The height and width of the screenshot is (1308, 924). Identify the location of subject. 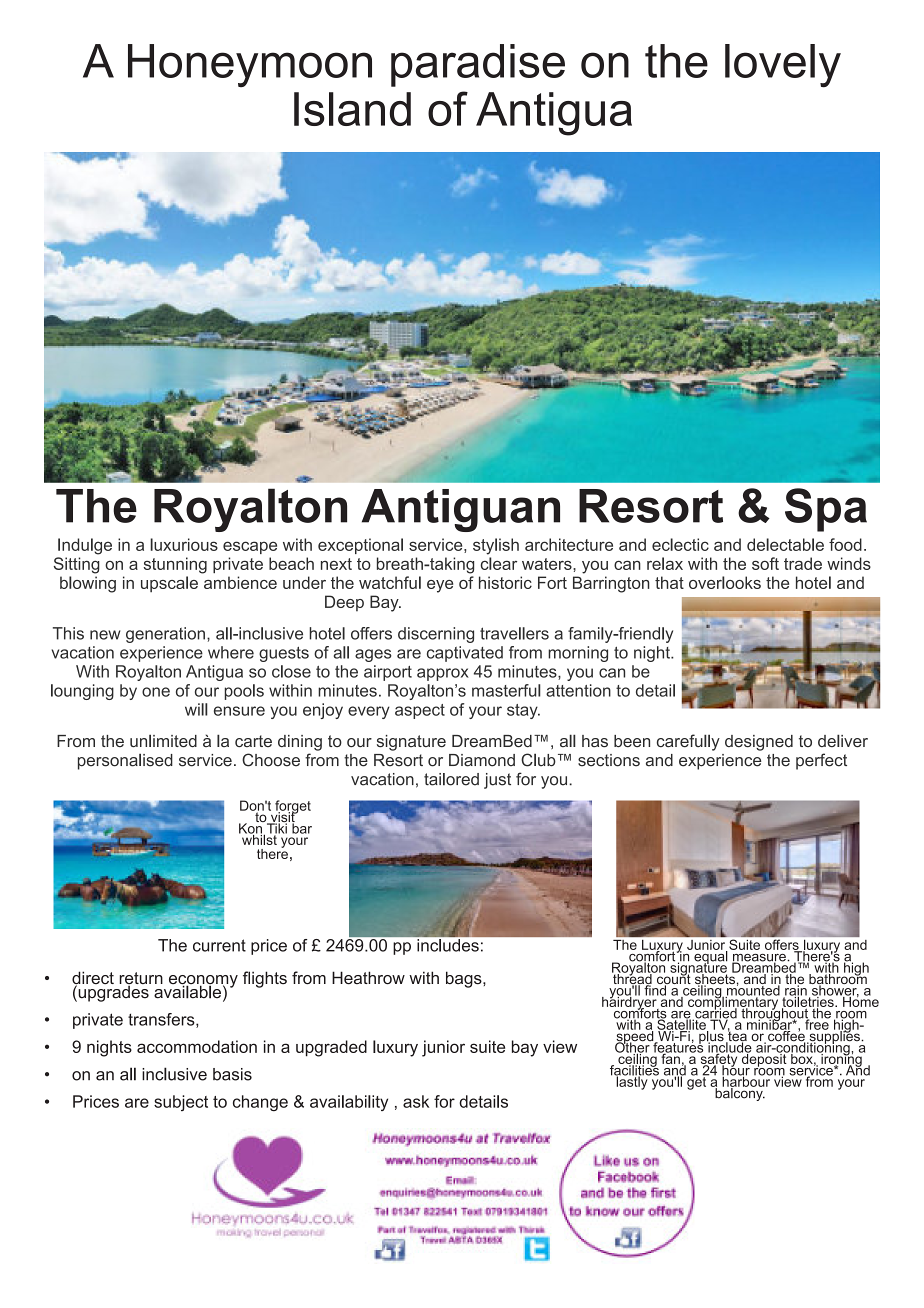
(181, 1103).
